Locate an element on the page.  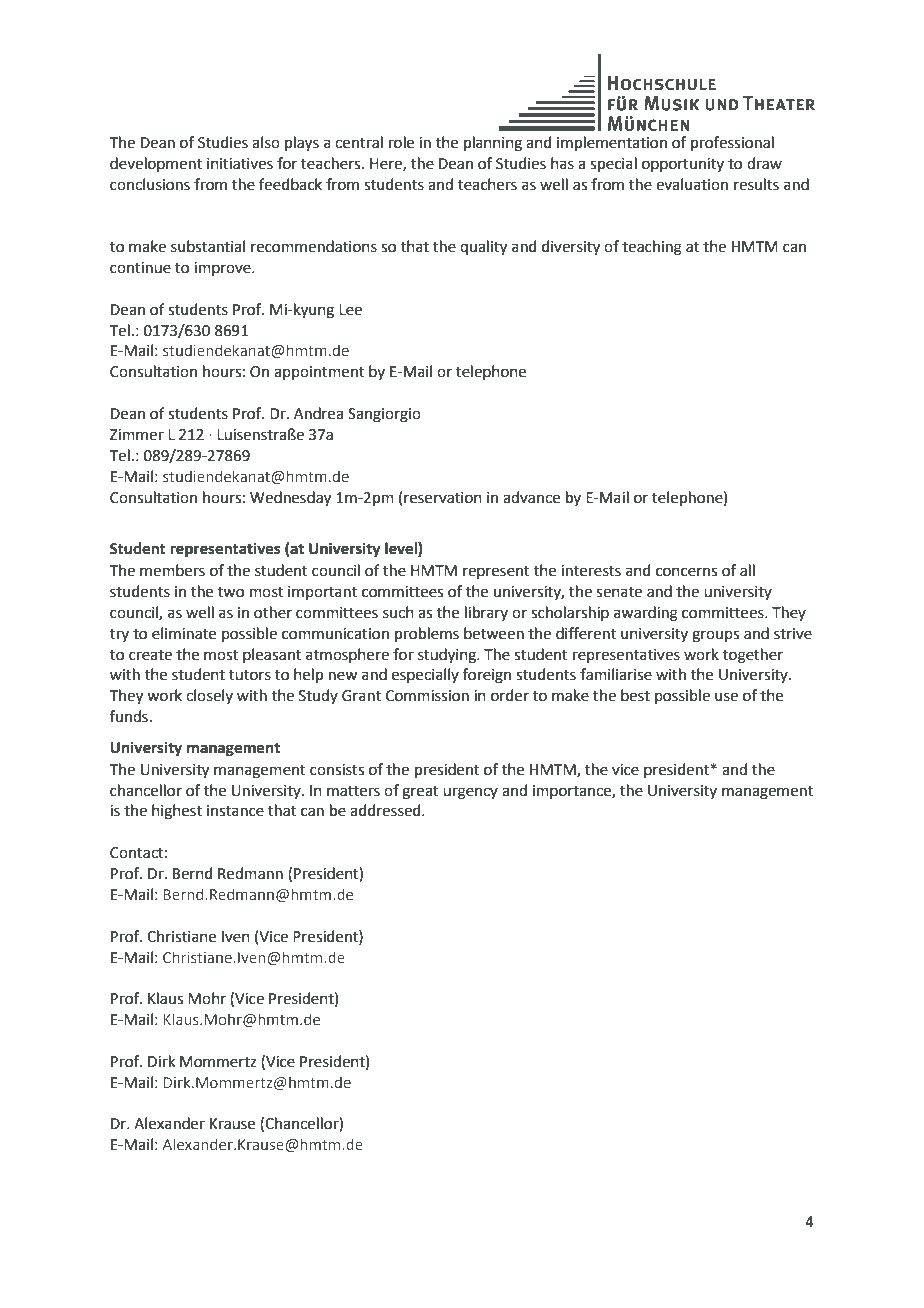
initiatives is located at coordinates (240, 164).
